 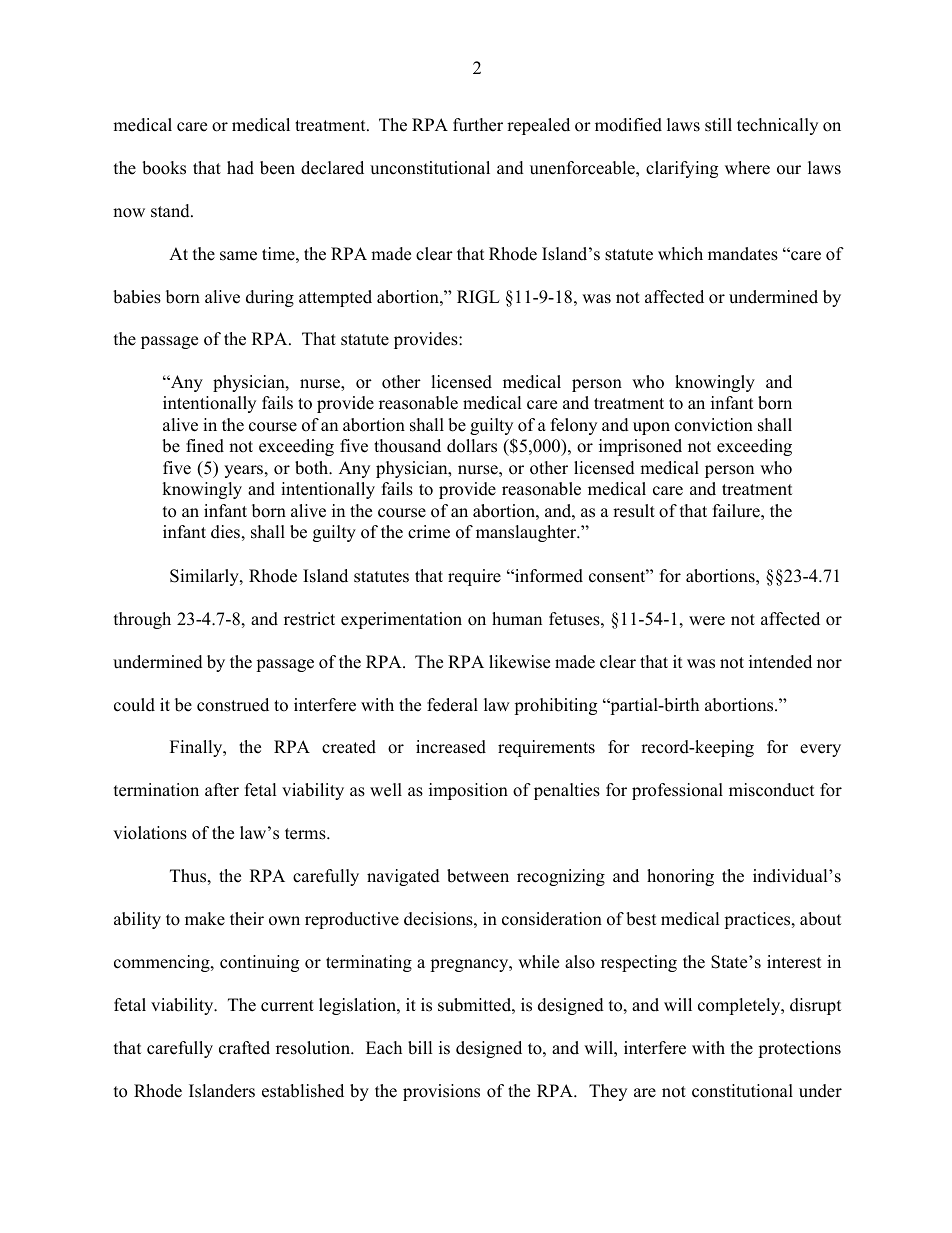 I want to click on had, so click(x=240, y=168).
